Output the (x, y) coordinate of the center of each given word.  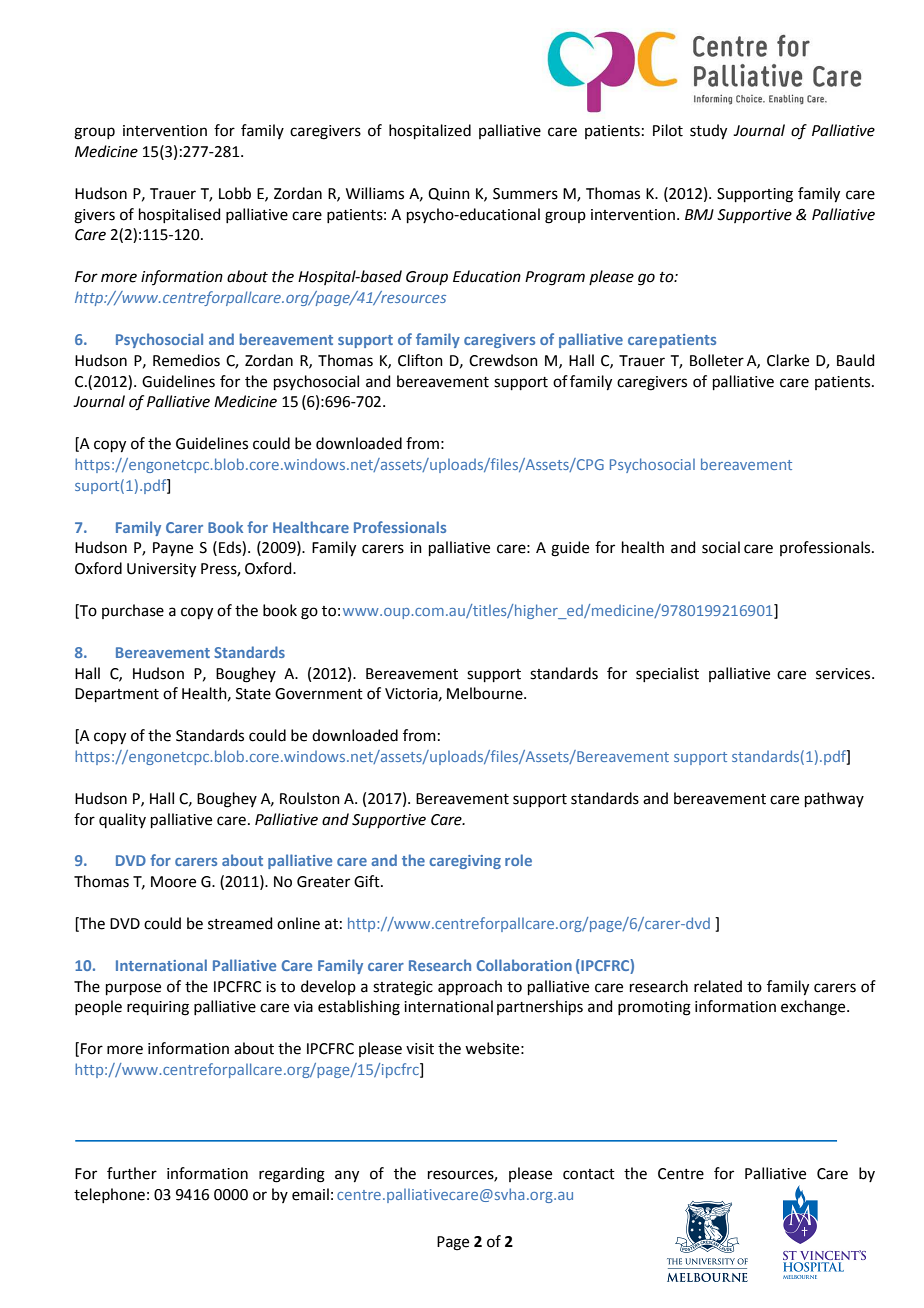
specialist (667, 674)
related (718, 986)
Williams (375, 193)
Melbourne (486, 693)
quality (122, 820)
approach (470, 987)
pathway (834, 799)
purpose (133, 989)
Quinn (449, 194)
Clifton (420, 360)
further (132, 1173)
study (708, 132)
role (518, 860)
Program (555, 278)
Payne (173, 549)
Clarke (788, 360)
